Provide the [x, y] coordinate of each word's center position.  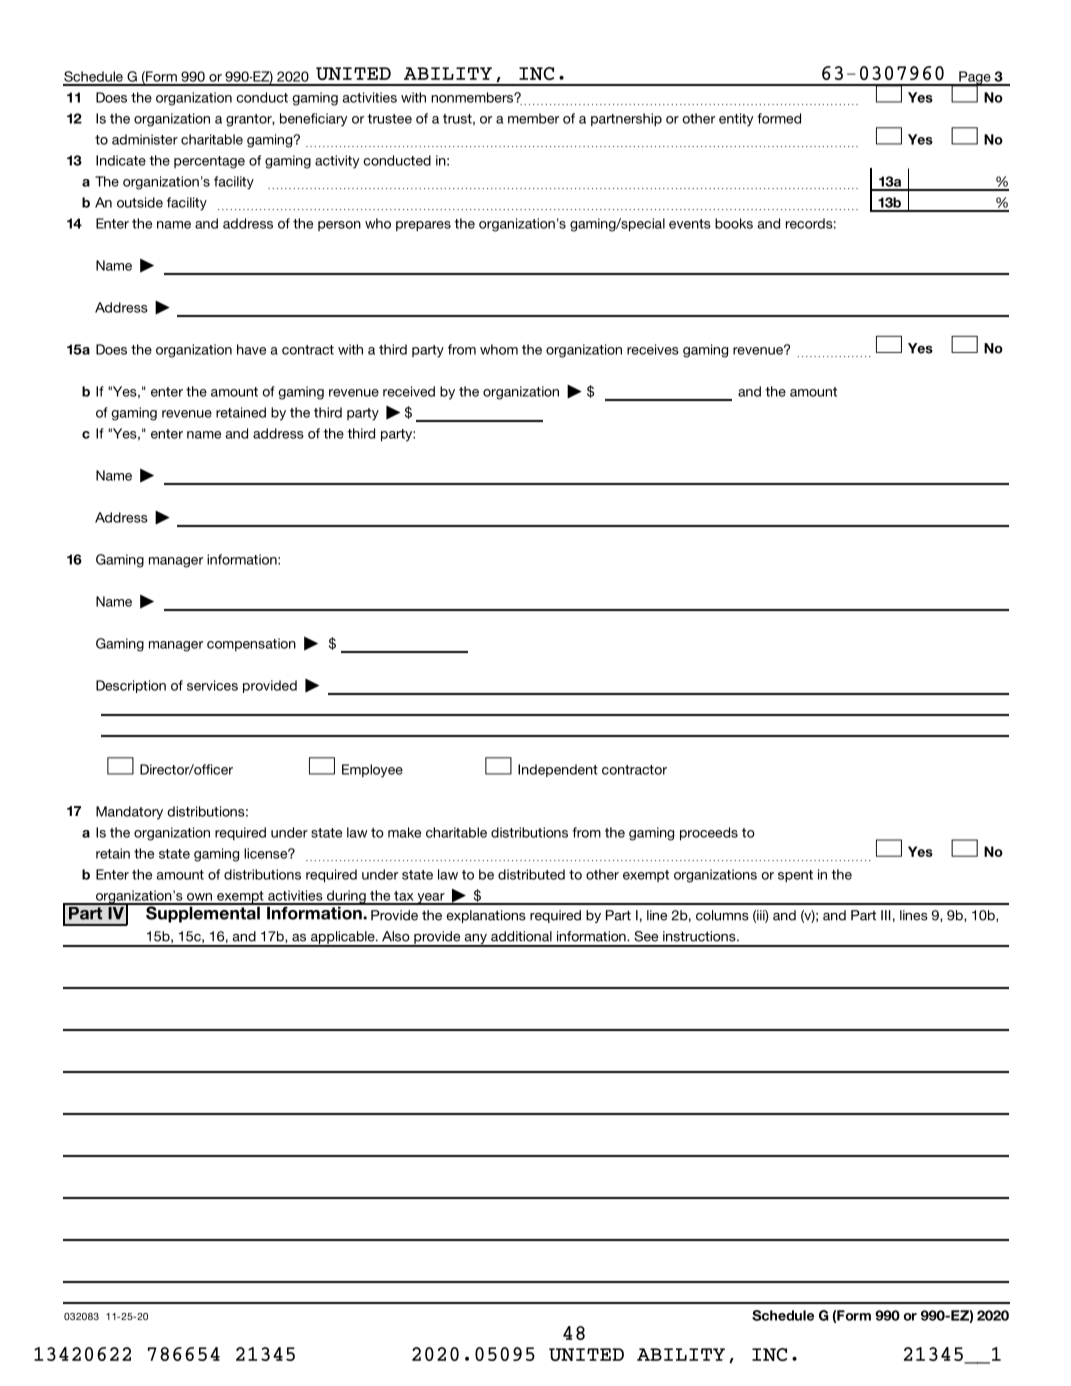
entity [736, 120]
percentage [209, 162]
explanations [486, 916]
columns [722, 915]
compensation [251, 644]
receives [653, 349]
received [409, 391]
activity [337, 162]
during [346, 897]
